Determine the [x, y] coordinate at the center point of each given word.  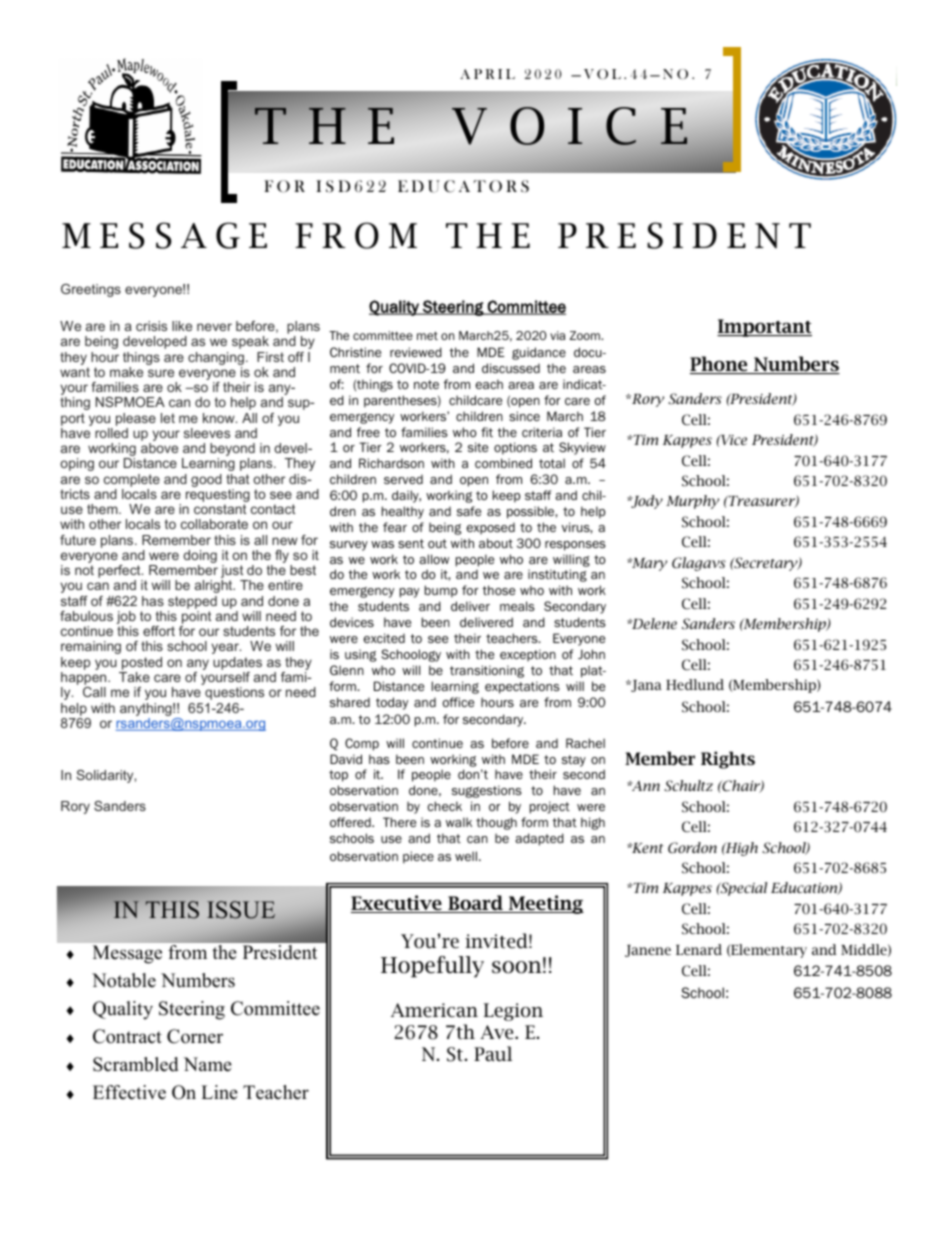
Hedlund [695, 684]
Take [134, 677]
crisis [151, 326]
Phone [720, 365]
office [458, 702]
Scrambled [135, 1064]
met [427, 335]
